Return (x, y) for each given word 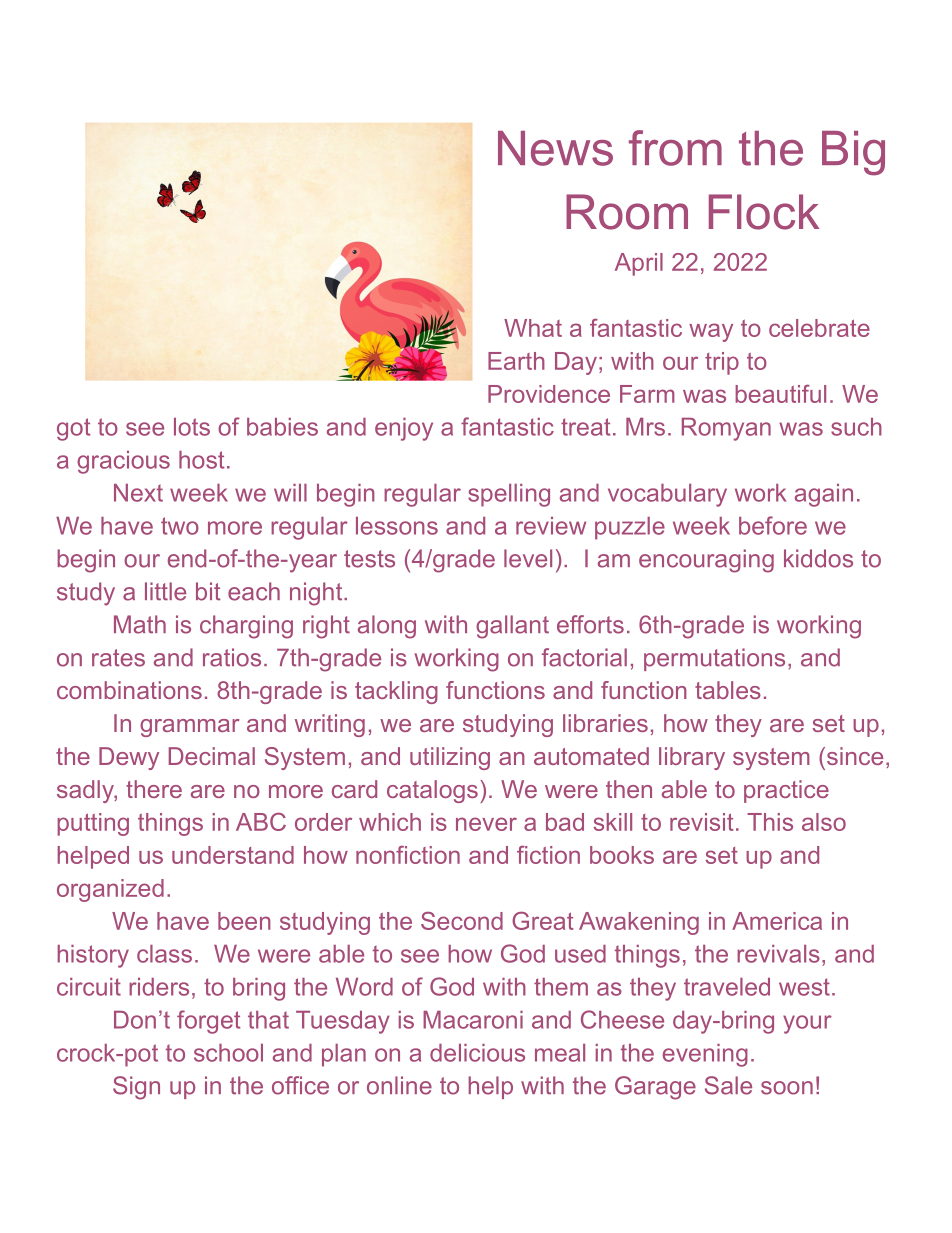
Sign (136, 1088)
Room (627, 212)
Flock (764, 212)
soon (787, 1088)
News (555, 148)
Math (140, 624)
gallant (512, 627)
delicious (477, 1053)
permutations (714, 659)
